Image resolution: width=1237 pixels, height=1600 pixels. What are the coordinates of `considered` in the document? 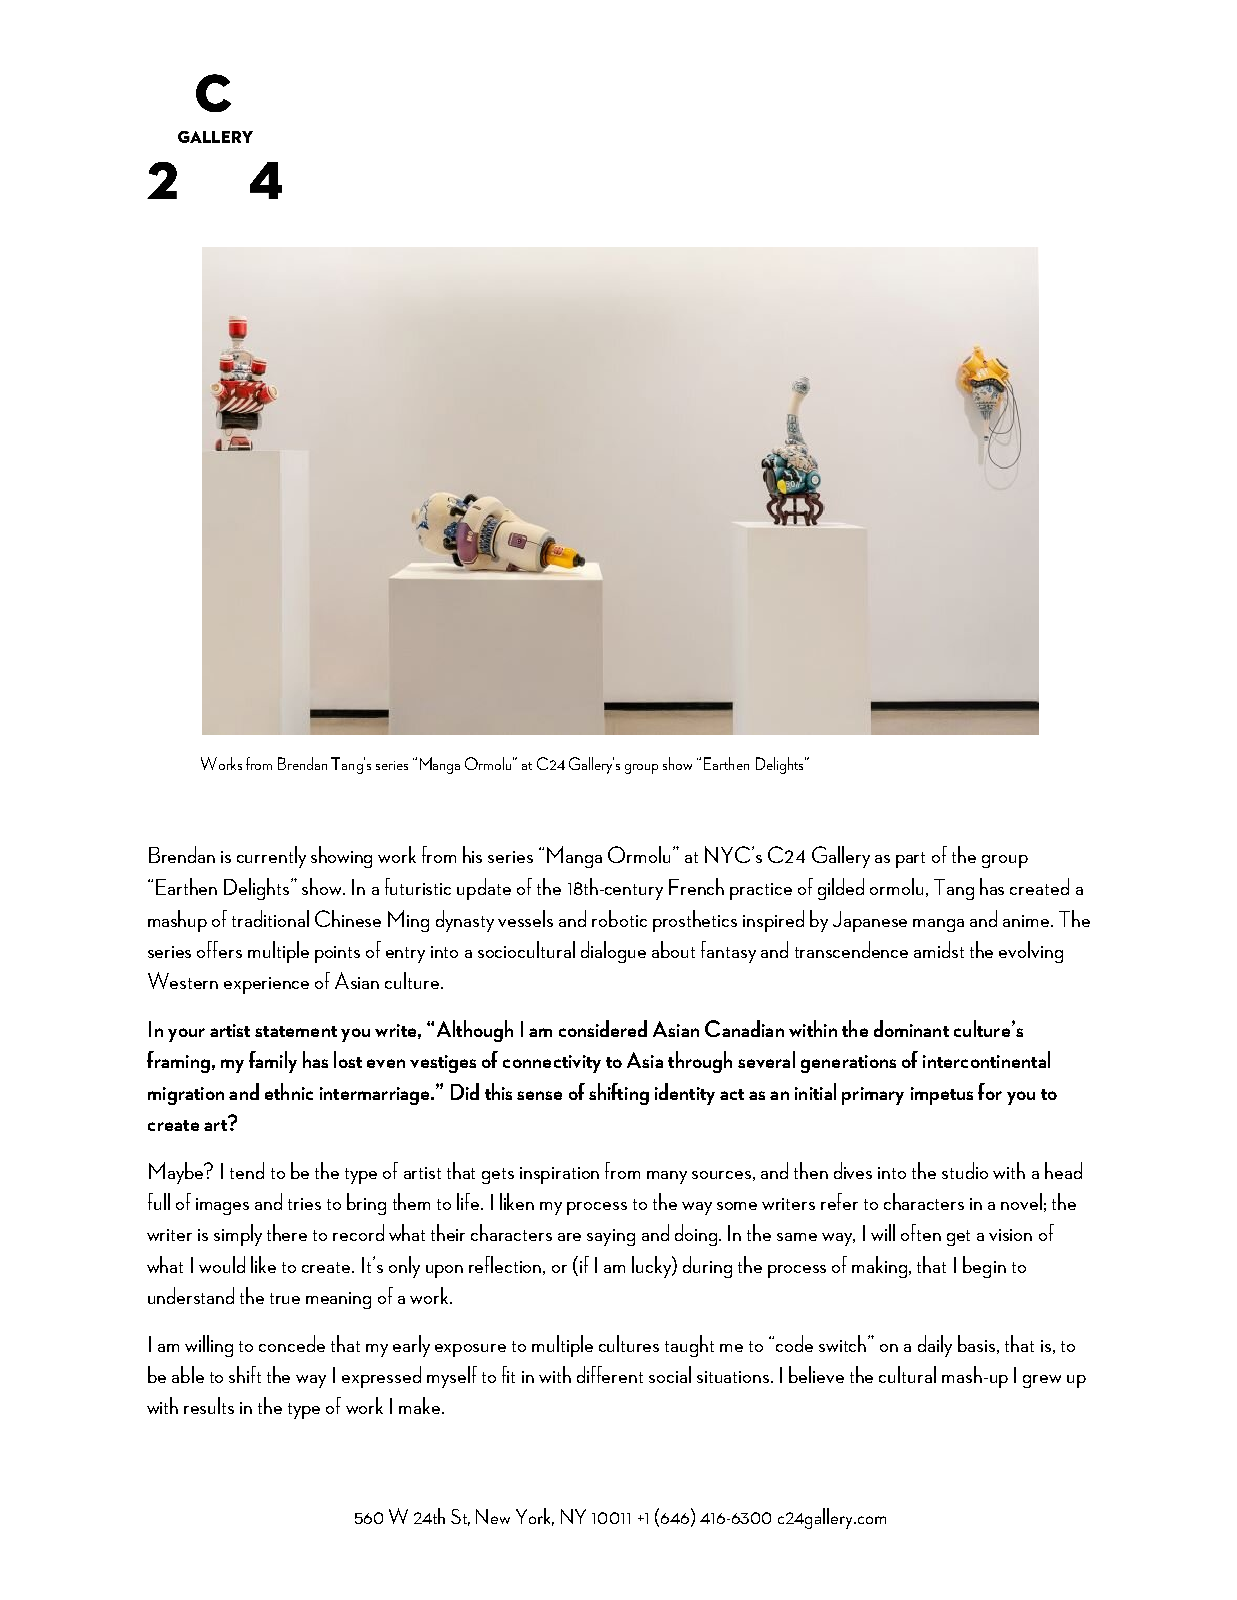 It's located at (603, 1028).
